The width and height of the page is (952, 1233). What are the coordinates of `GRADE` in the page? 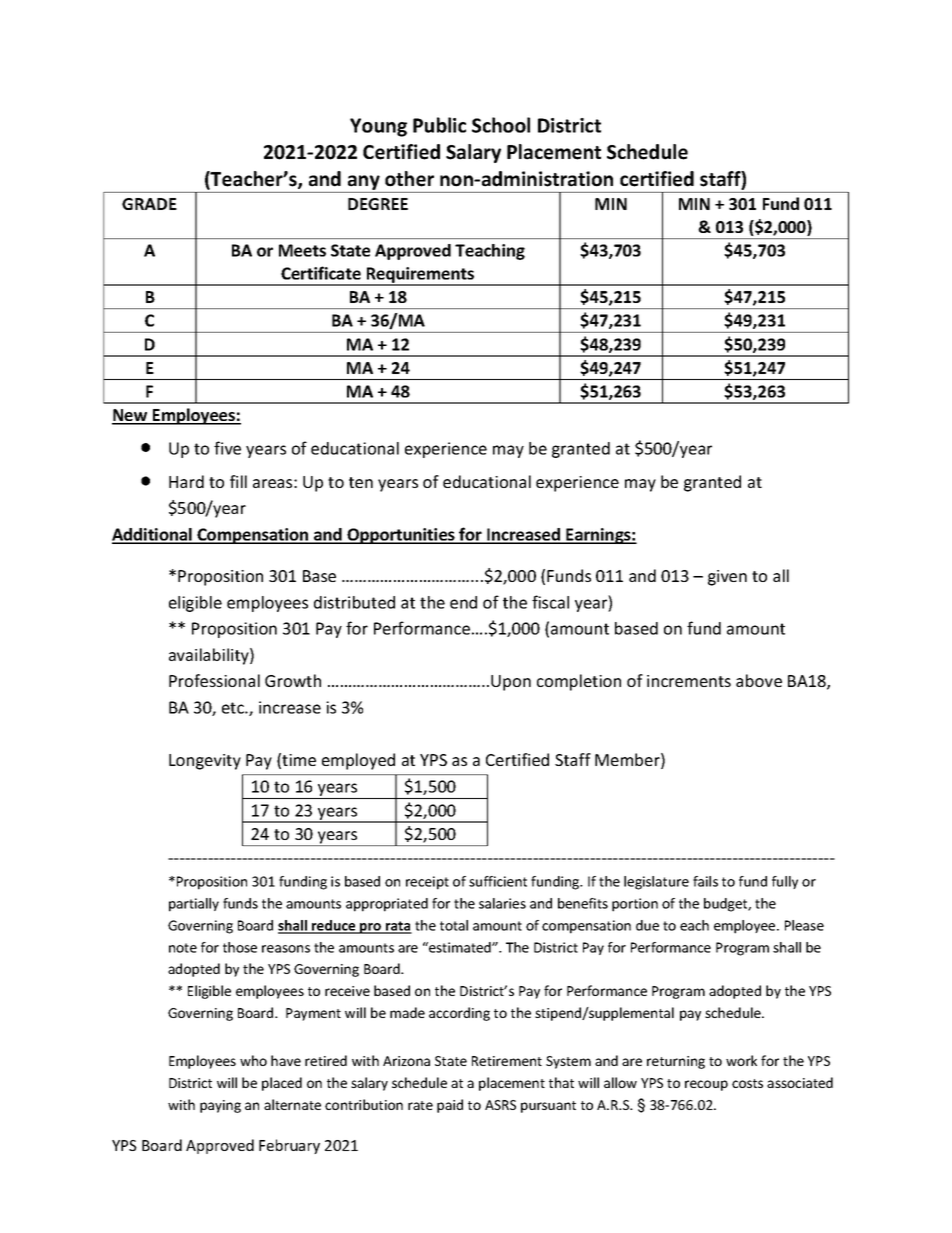 It's located at (149, 204).
